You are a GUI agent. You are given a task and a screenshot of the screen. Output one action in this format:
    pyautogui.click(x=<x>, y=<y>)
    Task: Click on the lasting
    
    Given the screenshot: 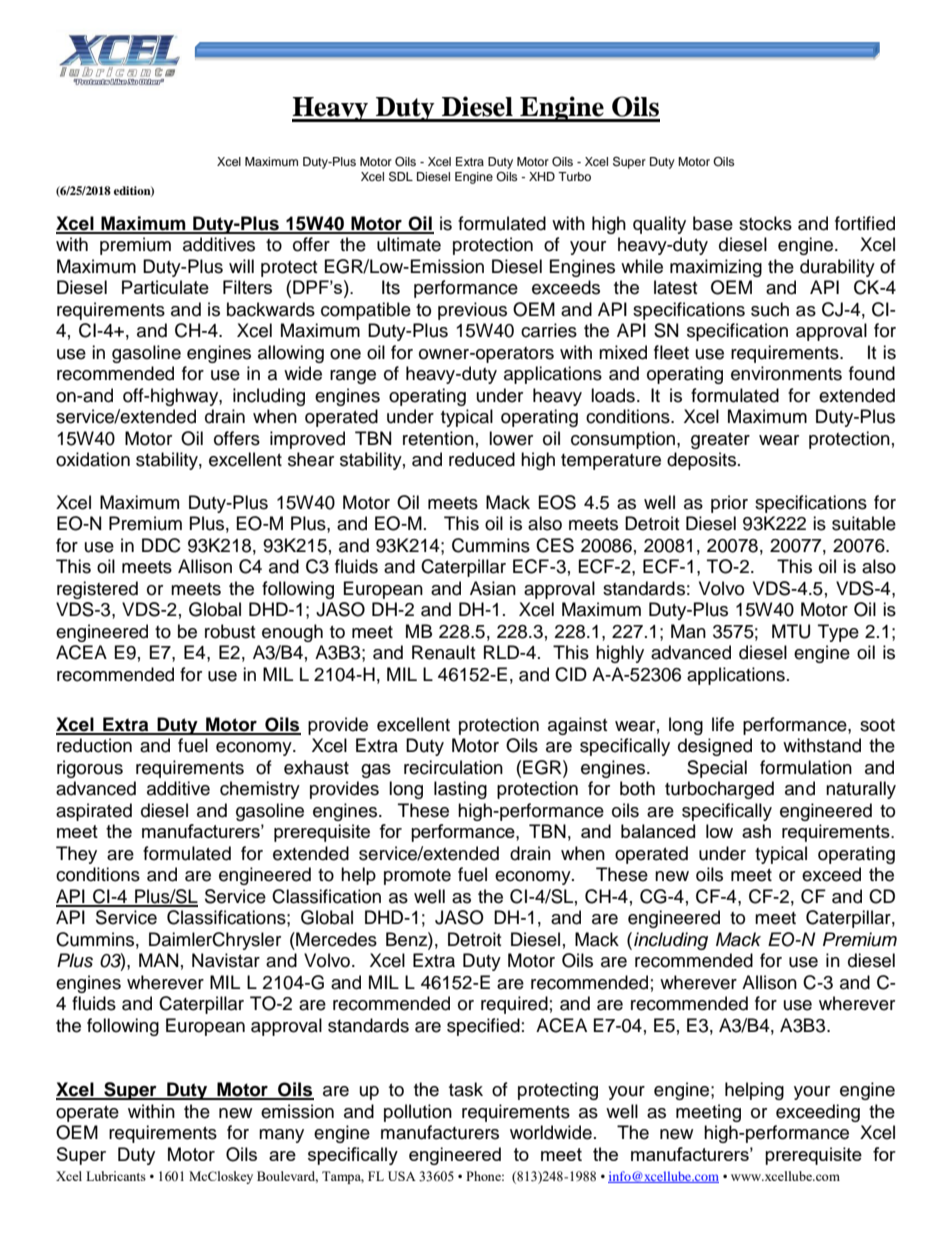 What is the action you would take?
    pyautogui.click(x=460, y=790)
